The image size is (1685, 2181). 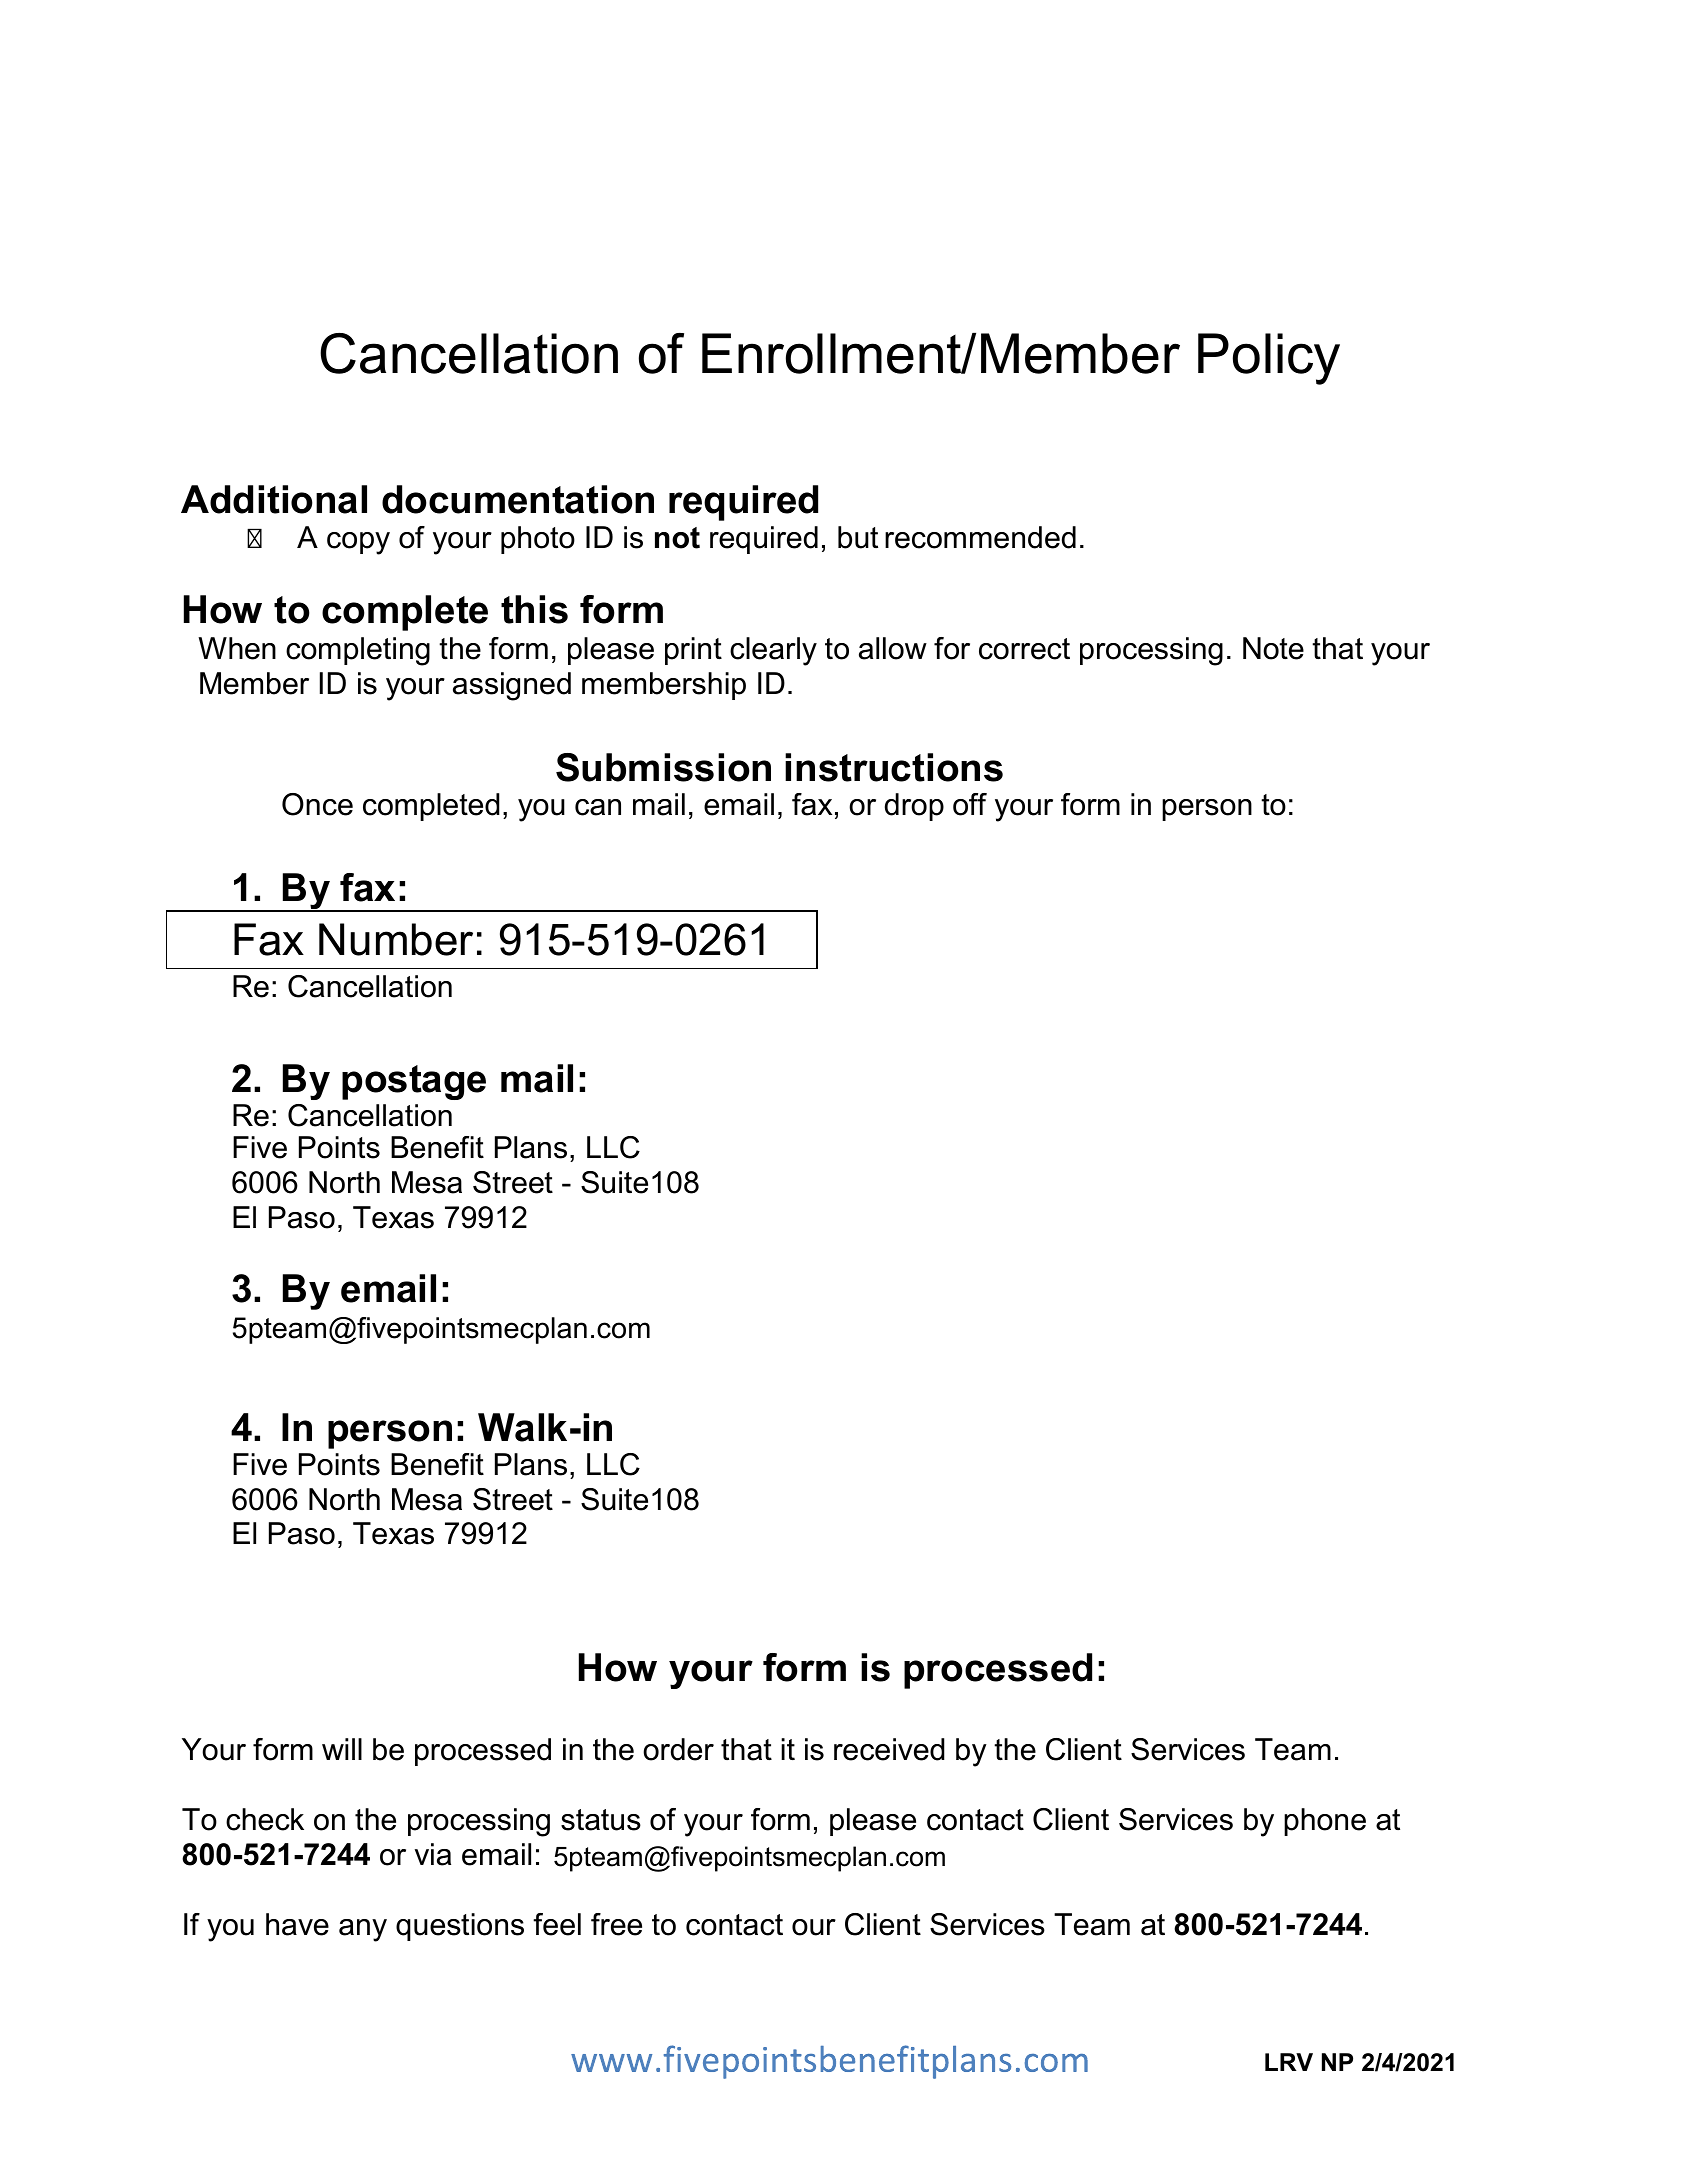 What do you see at coordinates (616, 1924) in the screenshot?
I see `free` at bounding box center [616, 1924].
